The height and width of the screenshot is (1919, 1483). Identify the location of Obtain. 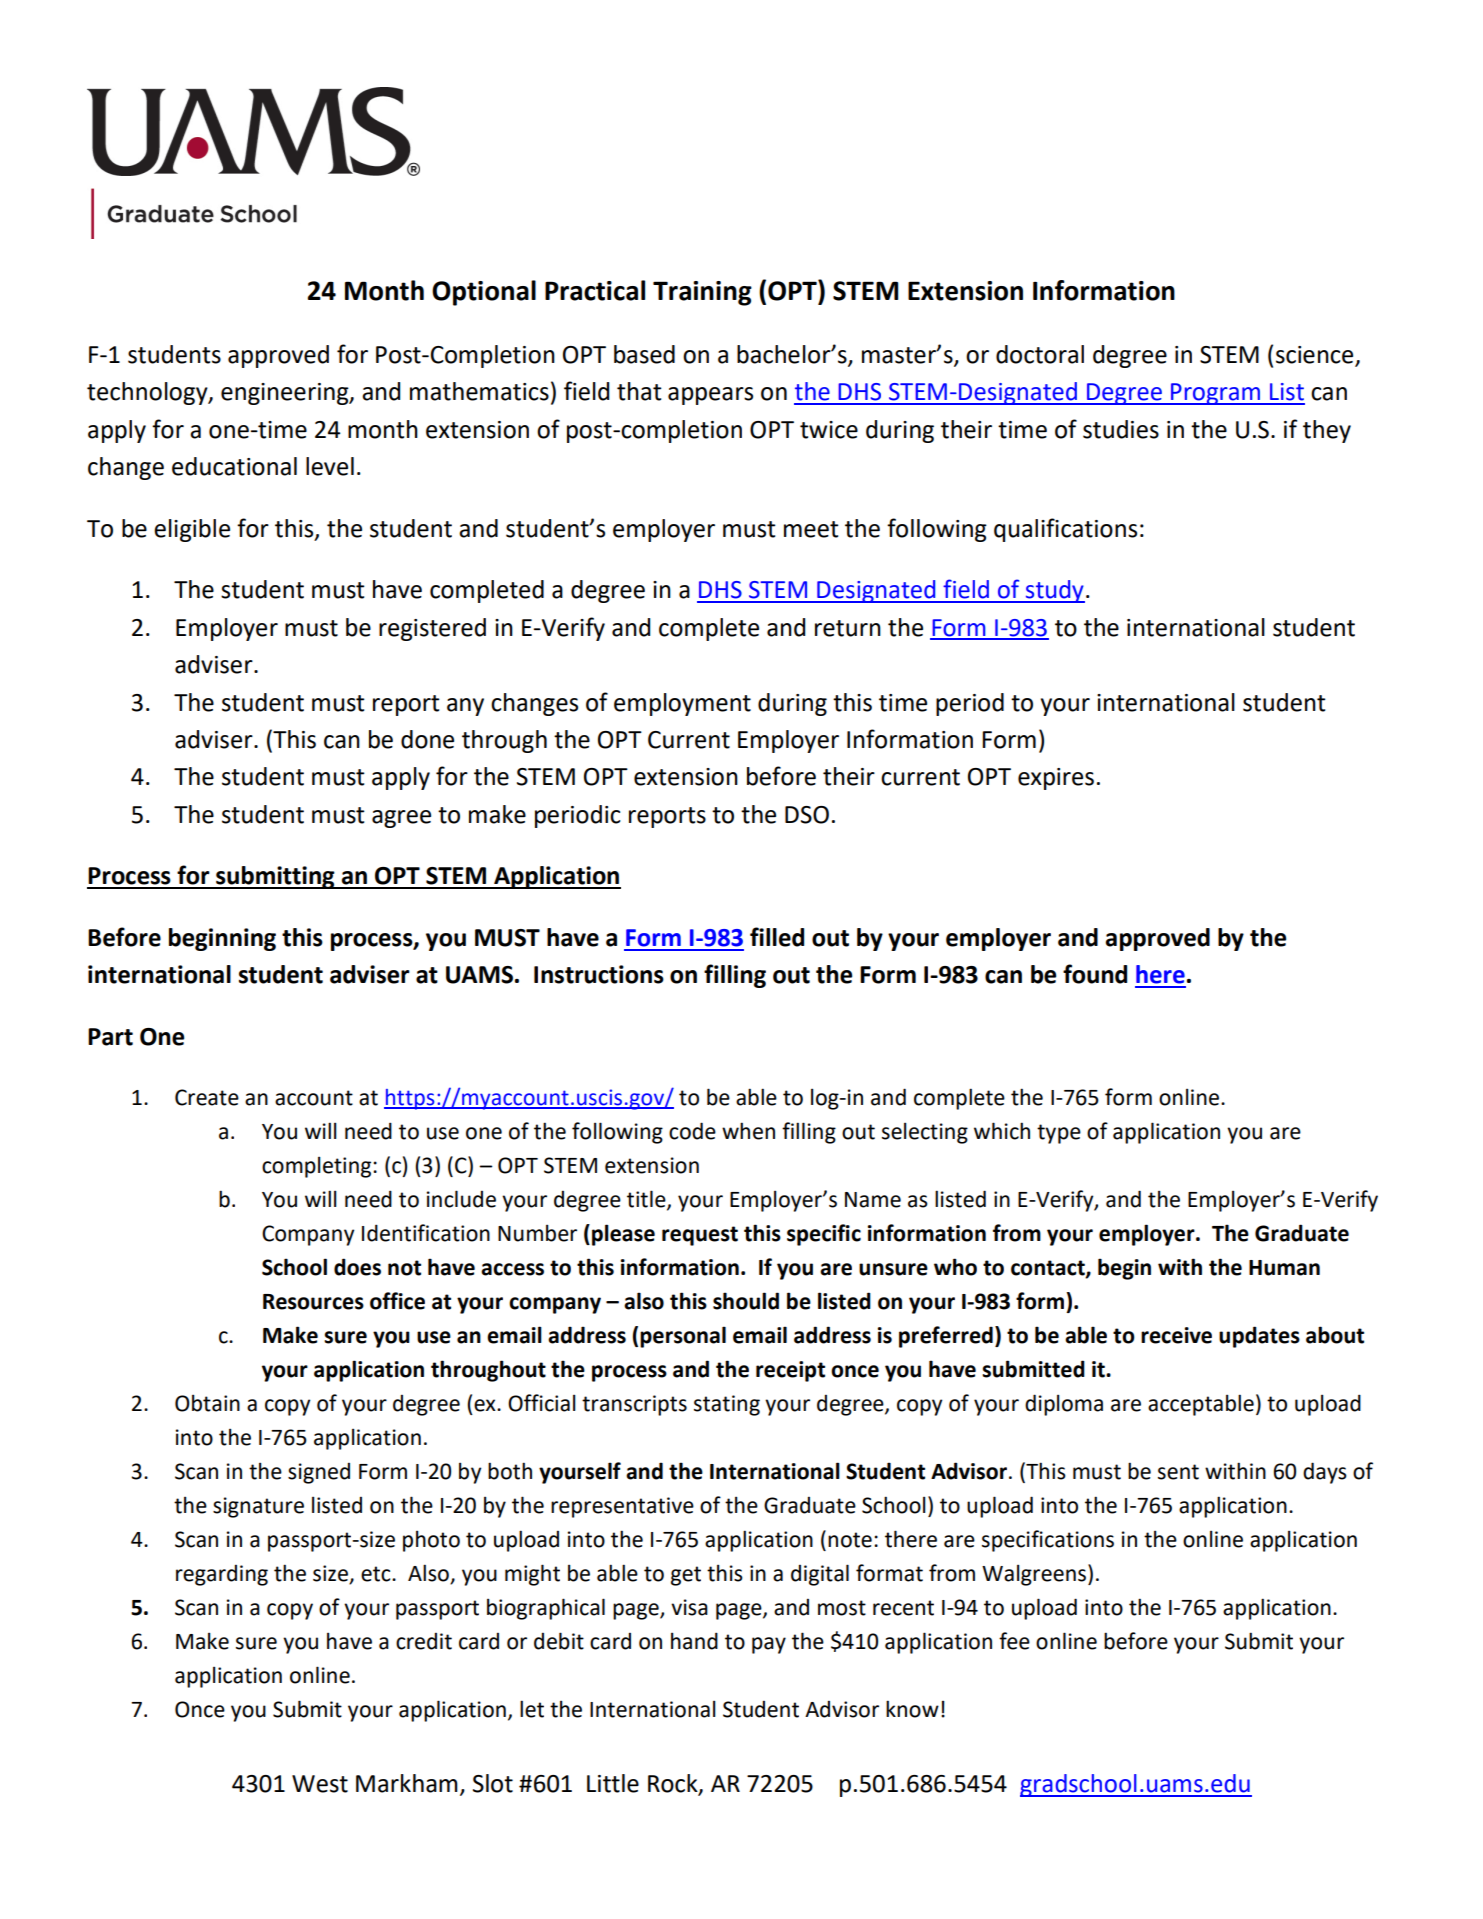
(207, 1403).
